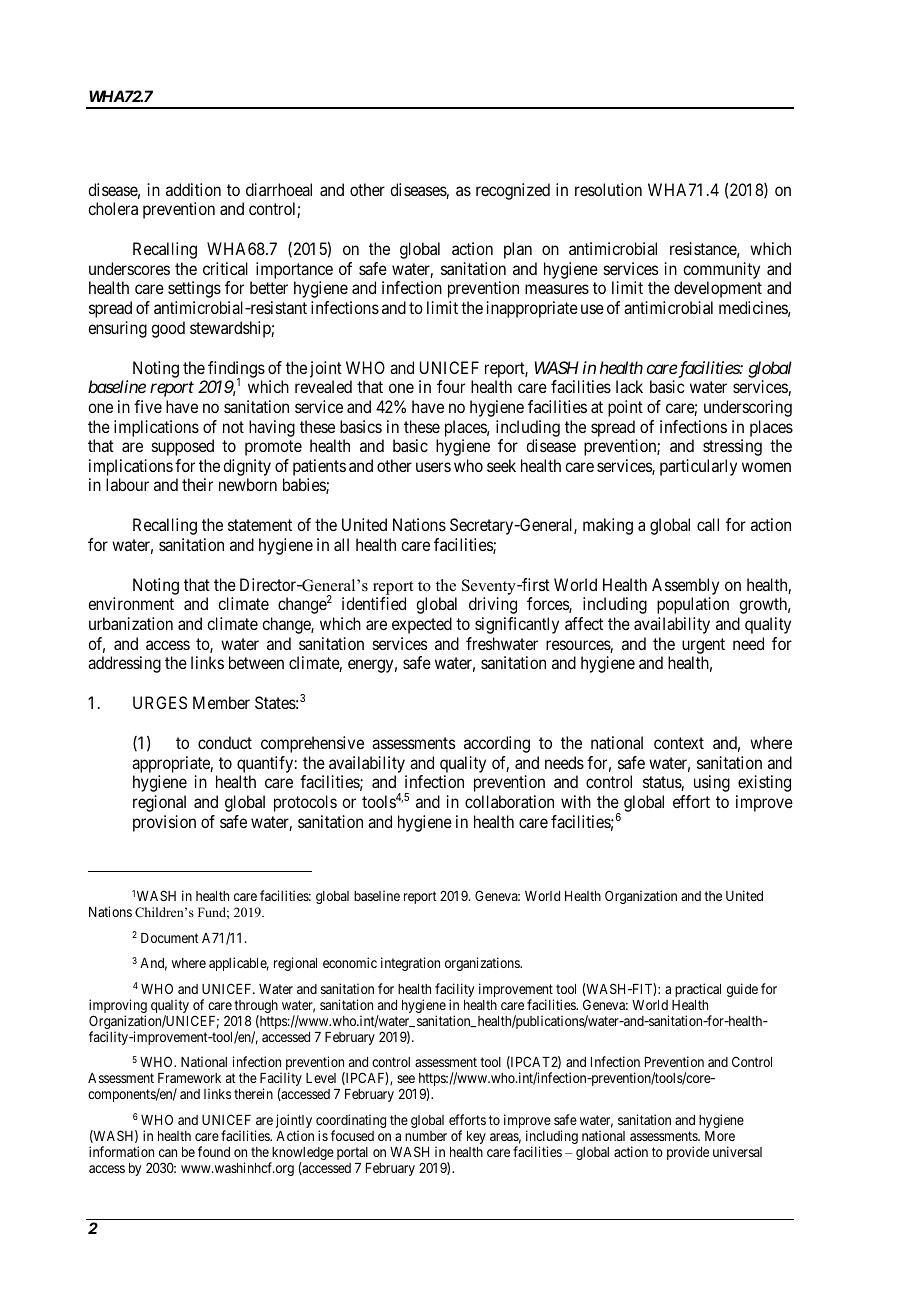 This image has height=1308, width=924. What do you see at coordinates (720, 1136) in the image?
I see `More` at bounding box center [720, 1136].
